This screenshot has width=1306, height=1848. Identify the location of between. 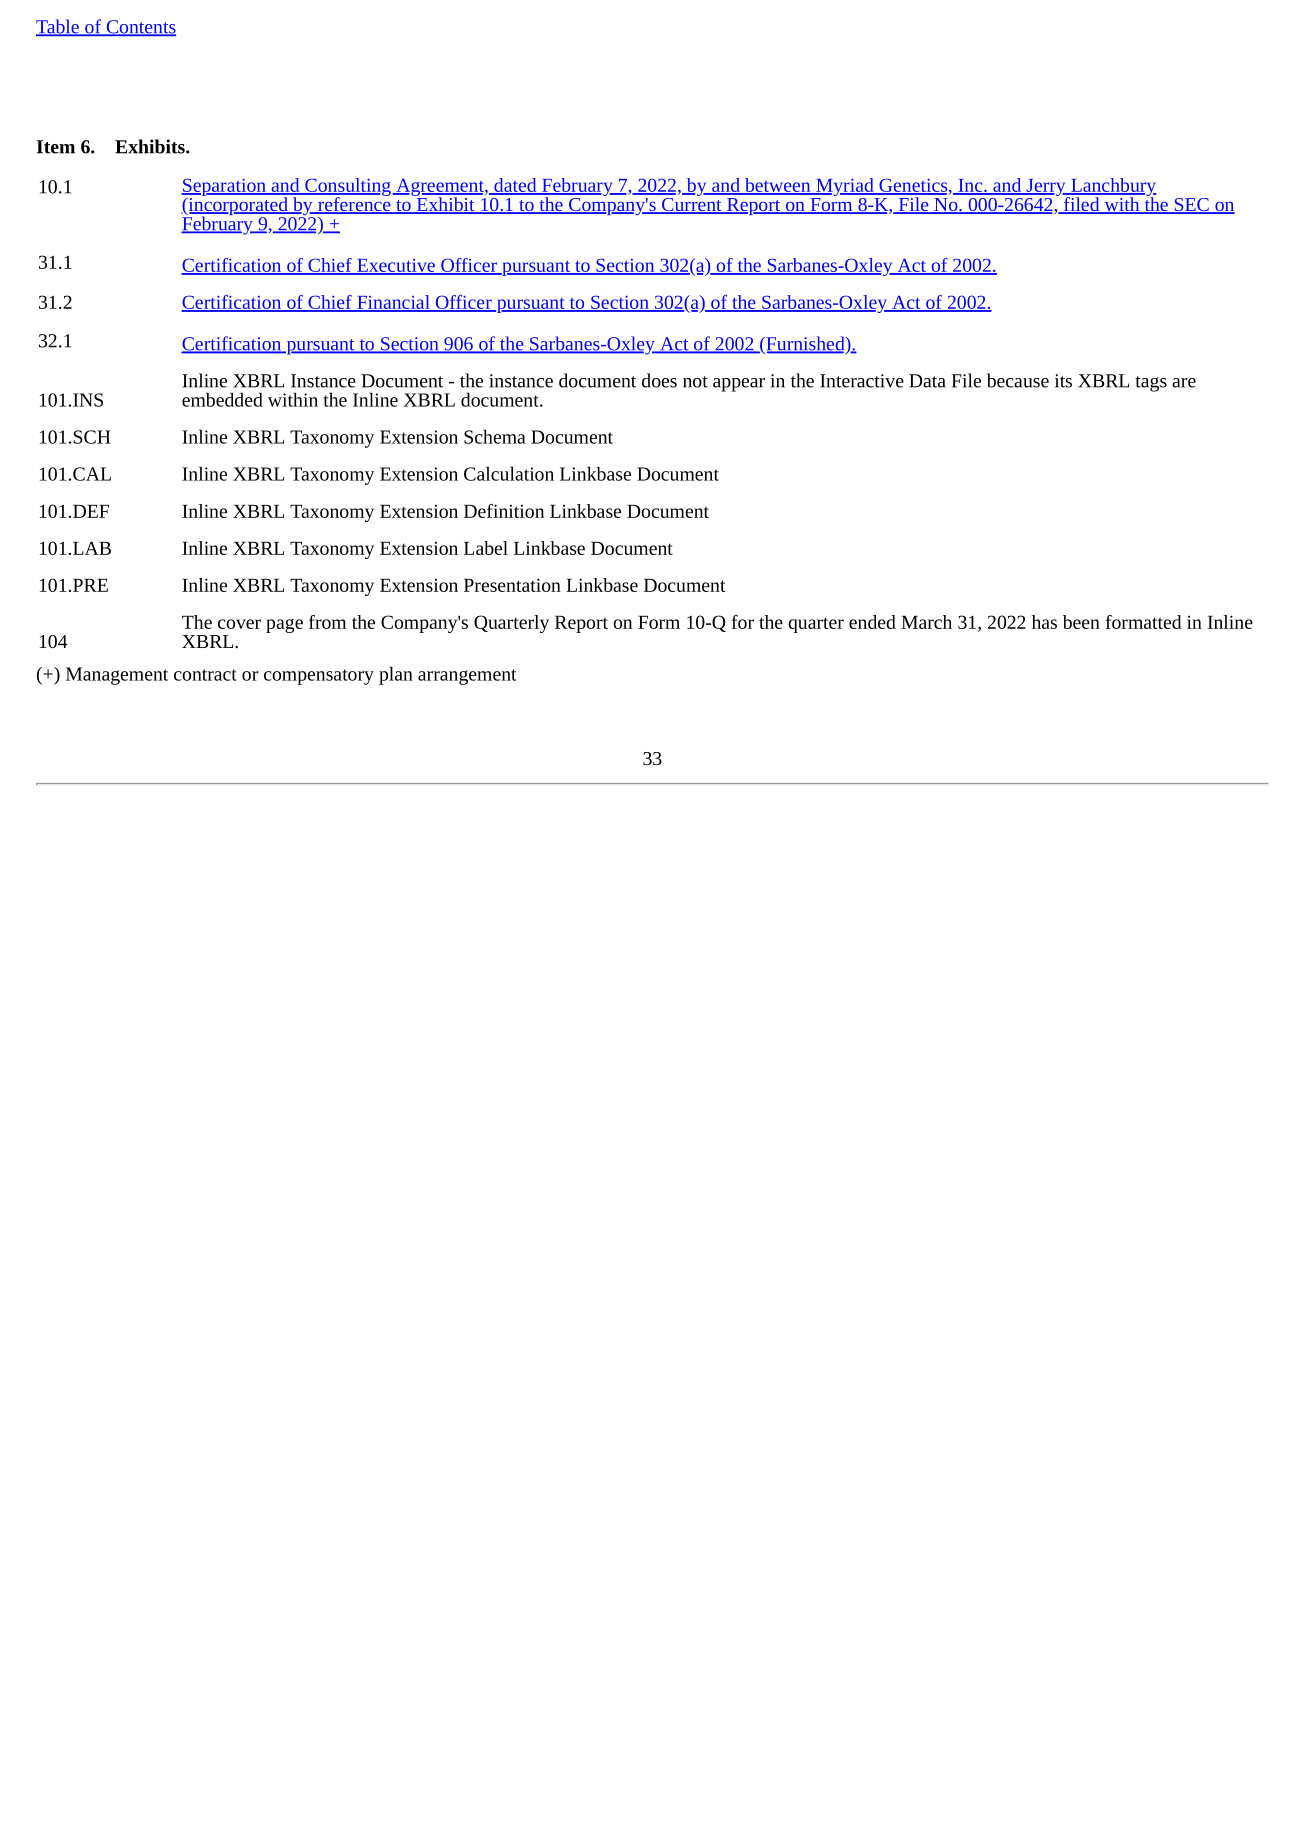
(777, 186).
